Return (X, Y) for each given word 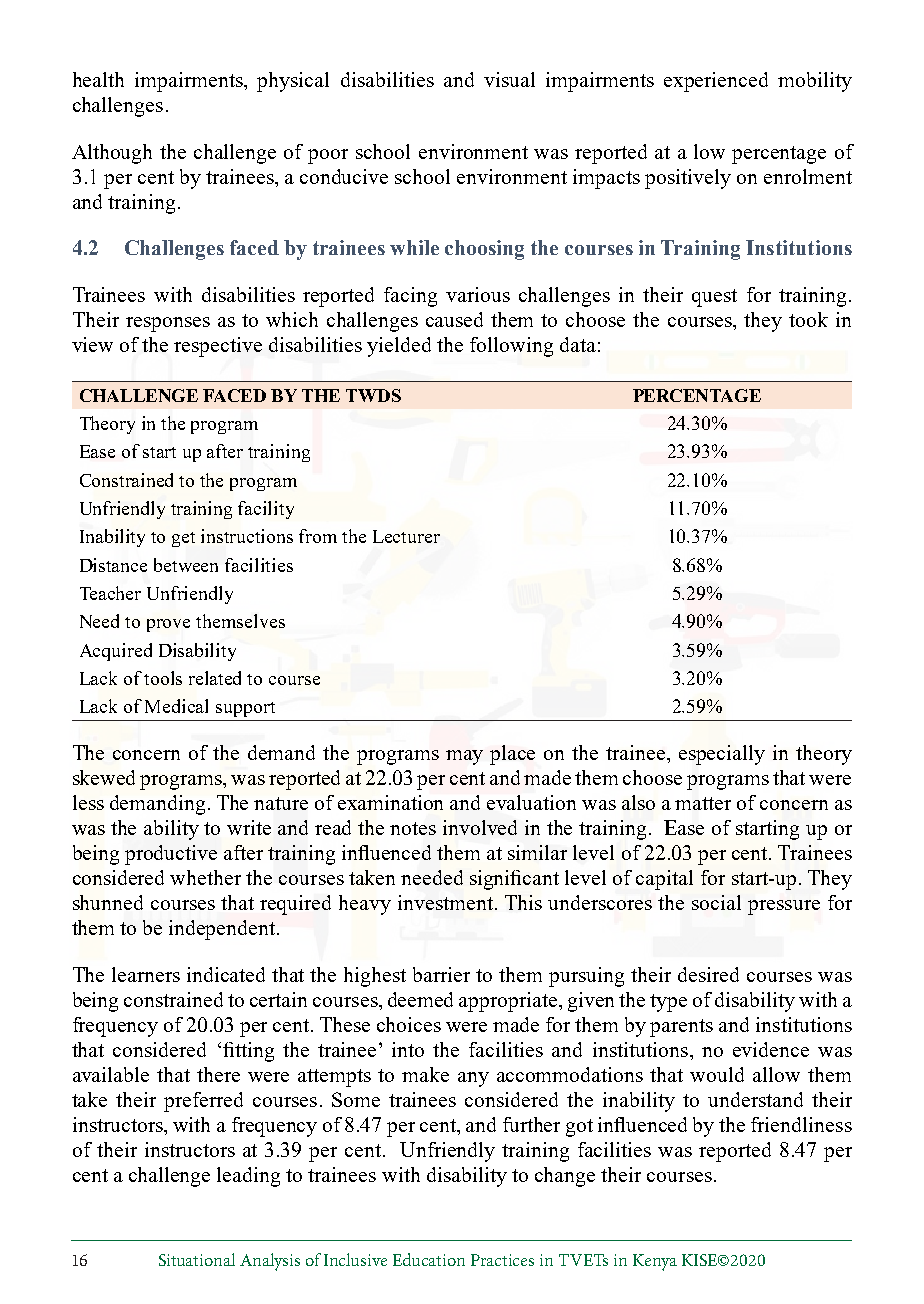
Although (112, 154)
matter (703, 803)
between (186, 565)
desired (708, 974)
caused (454, 319)
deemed (420, 999)
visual (509, 79)
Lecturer (406, 536)
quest (714, 298)
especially (722, 755)
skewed (104, 777)
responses (168, 324)
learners (146, 974)
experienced (716, 82)
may (464, 757)
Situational (197, 1259)
